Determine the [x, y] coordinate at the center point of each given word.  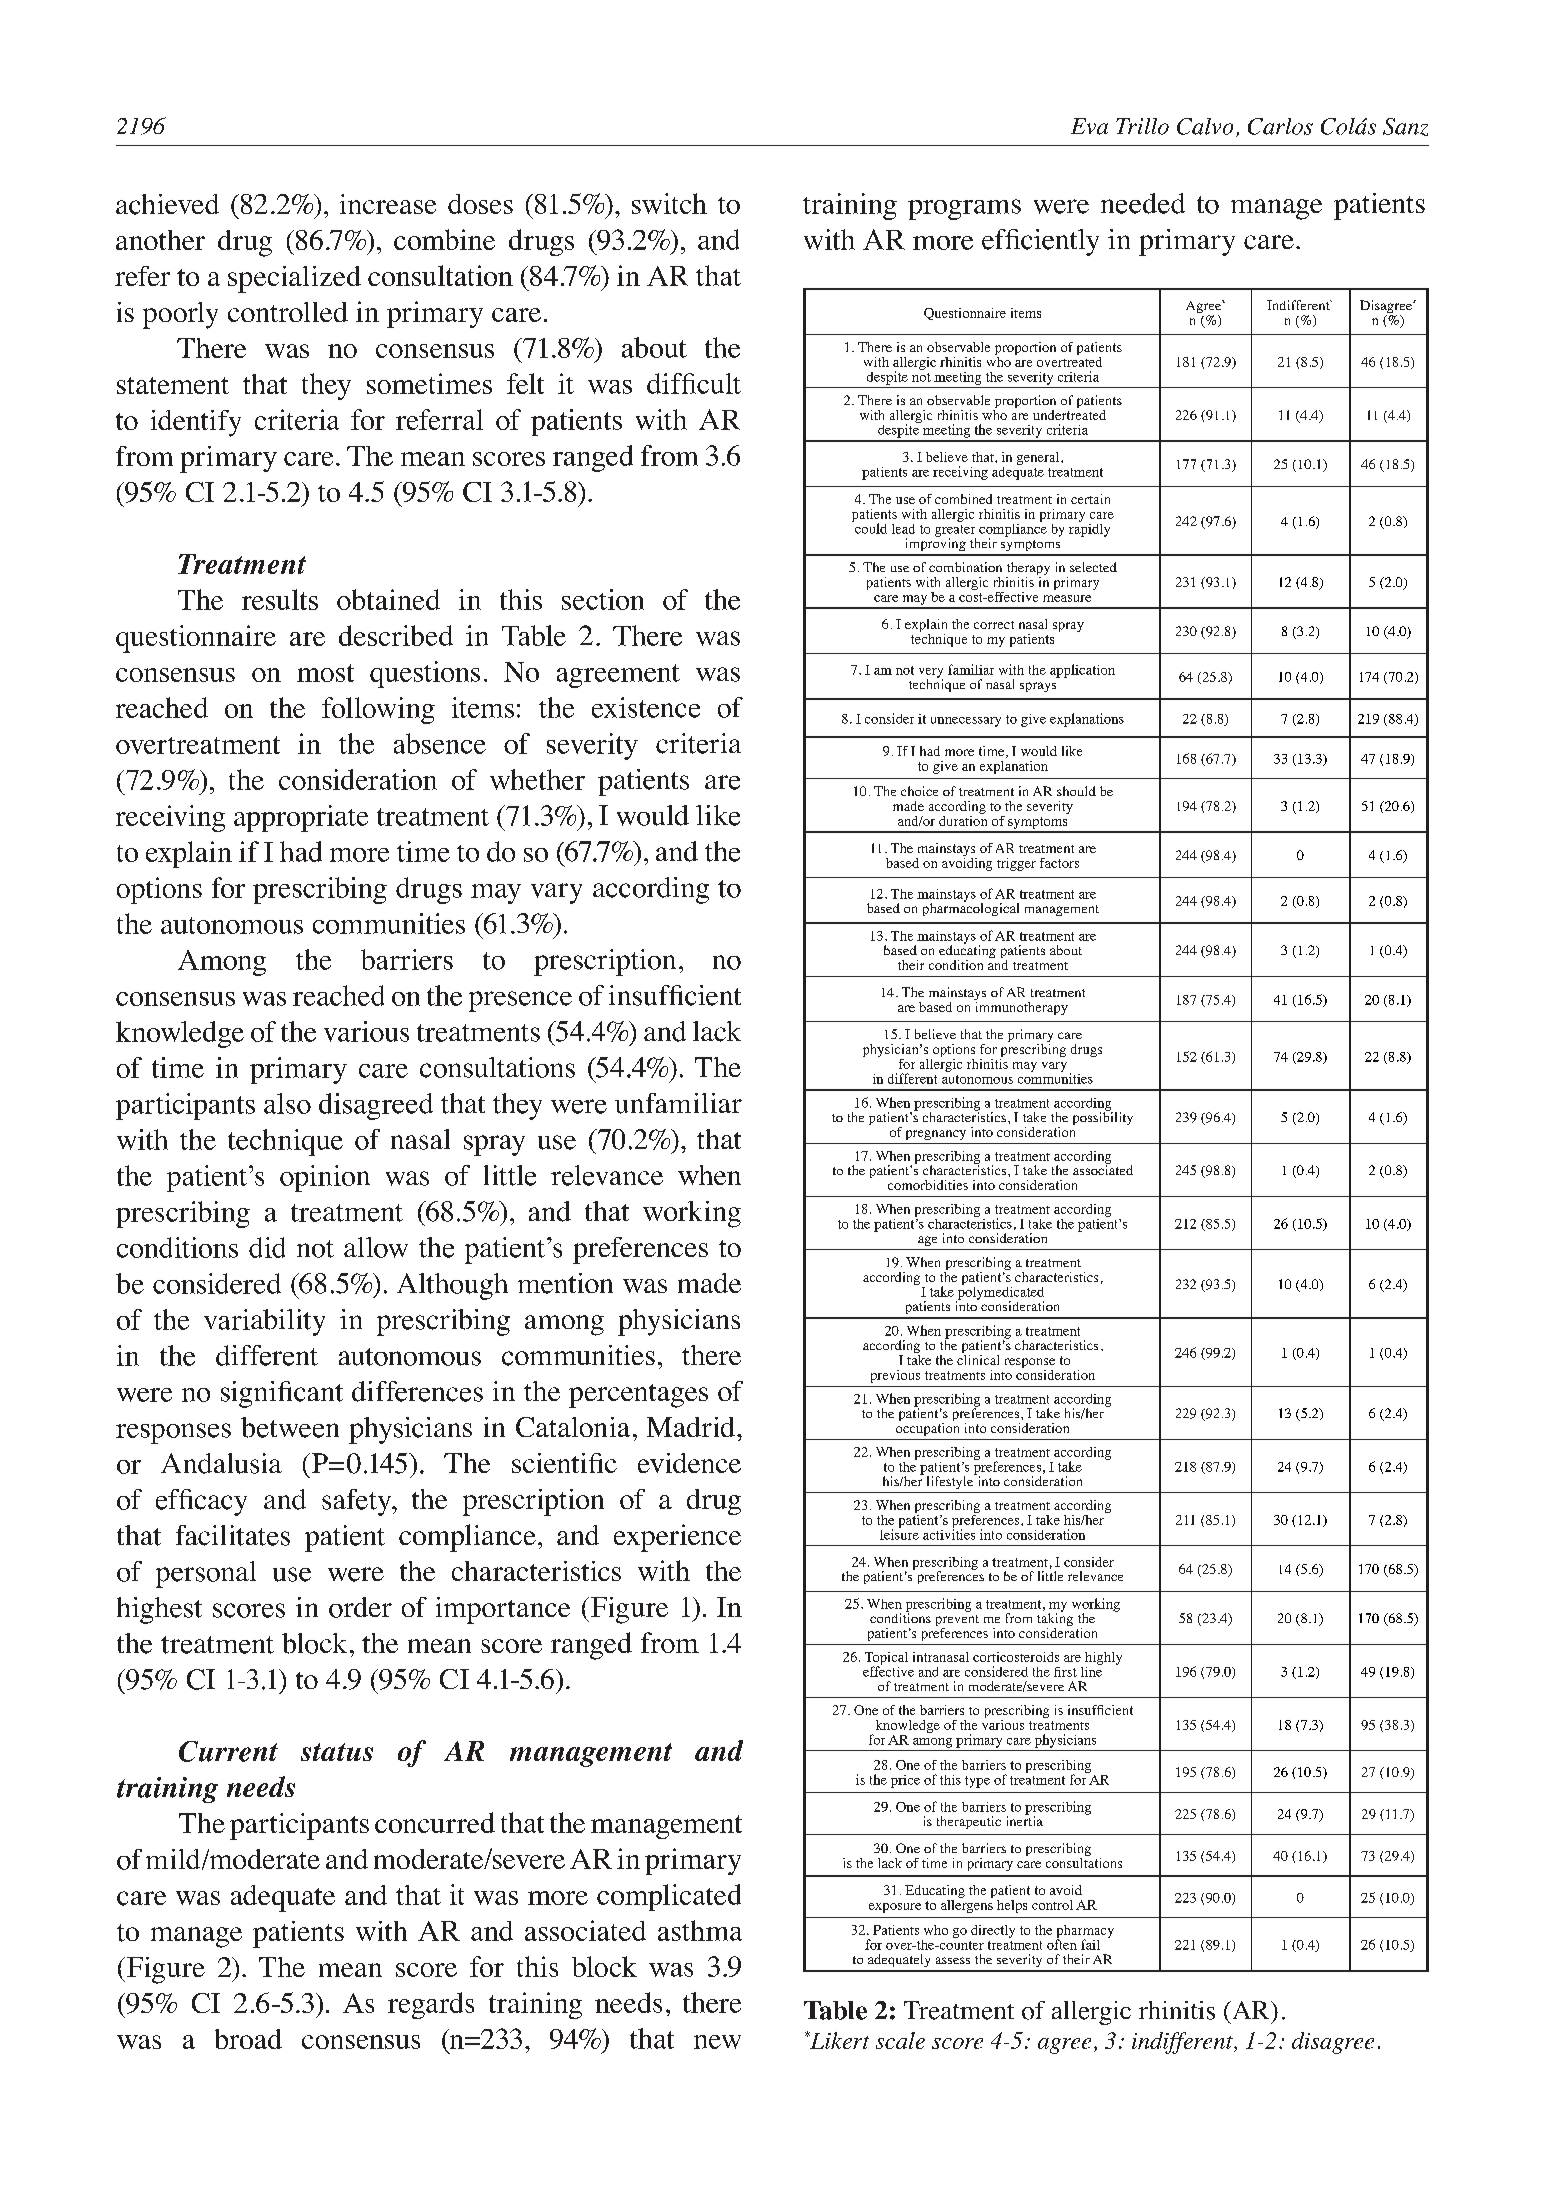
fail [1090, 1944]
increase [388, 204]
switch [669, 203]
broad [248, 2039]
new [717, 2042]
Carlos [1280, 126]
